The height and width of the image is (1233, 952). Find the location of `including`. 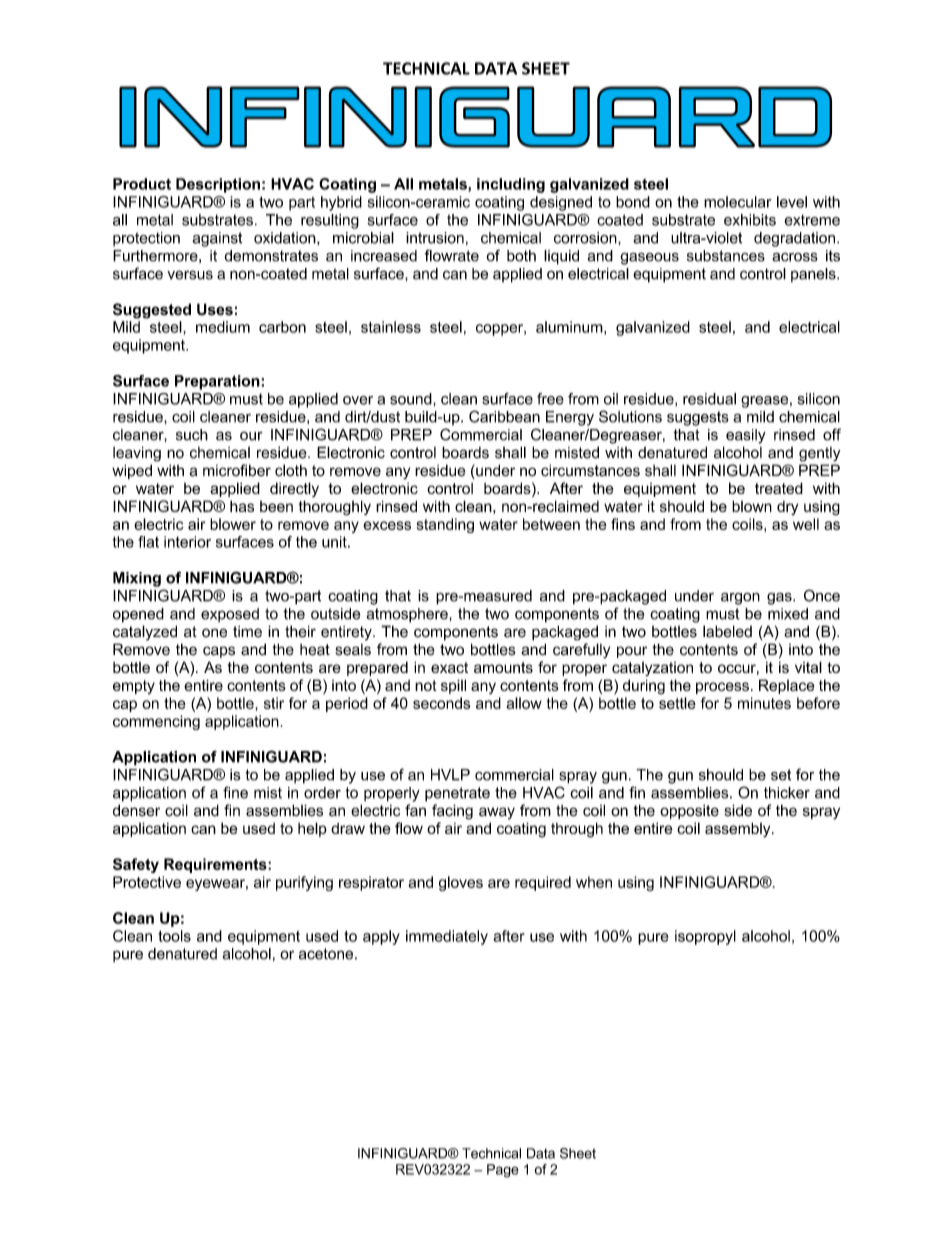

including is located at coordinates (511, 185).
